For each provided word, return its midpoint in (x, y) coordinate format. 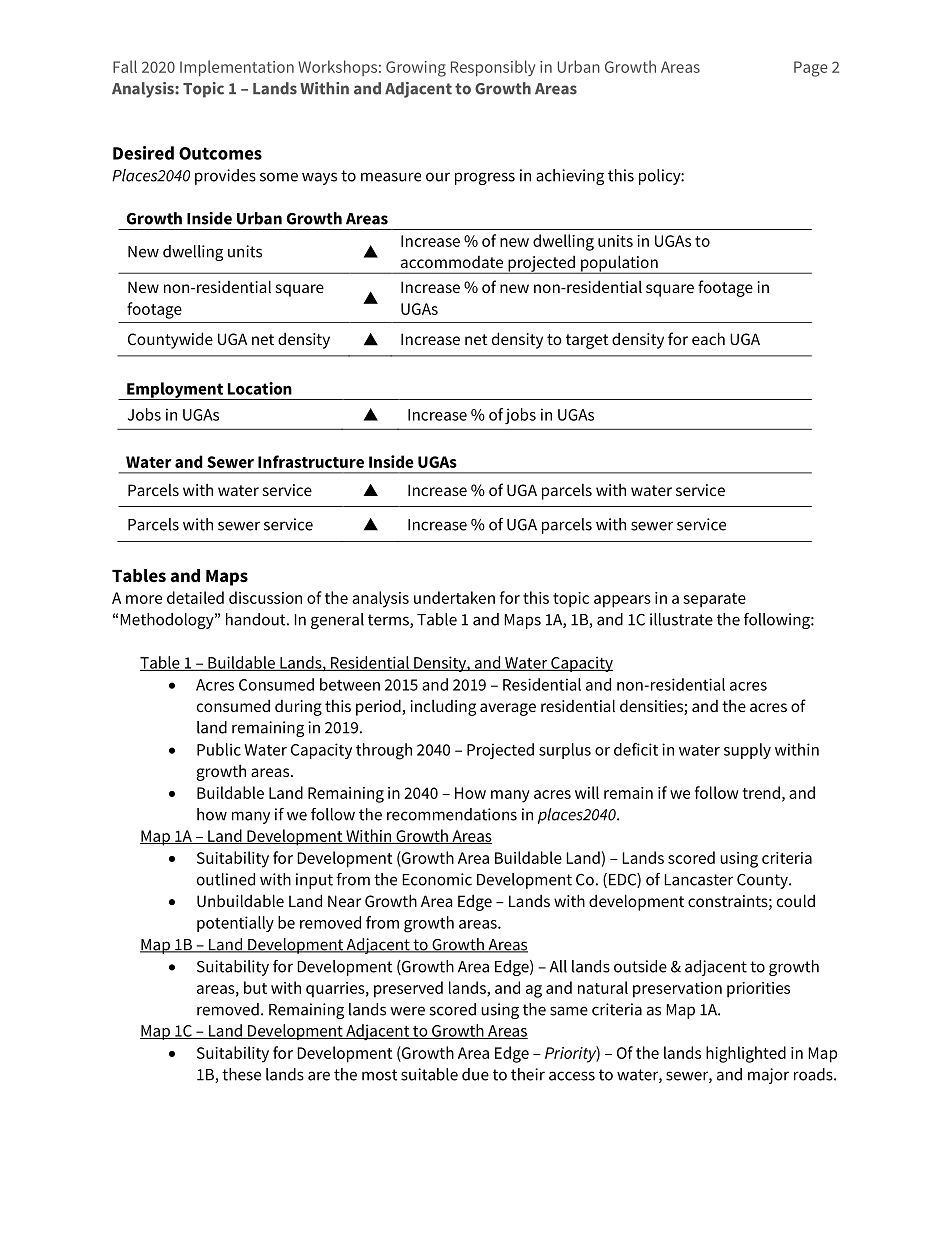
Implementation (237, 68)
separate (714, 600)
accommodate (452, 262)
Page (811, 69)
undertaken (454, 597)
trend (761, 792)
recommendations (452, 814)
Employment (175, 391)
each (708, 338)
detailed (195, 597)
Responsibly (493, 68)
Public (219, 749)
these (241, 1074)
